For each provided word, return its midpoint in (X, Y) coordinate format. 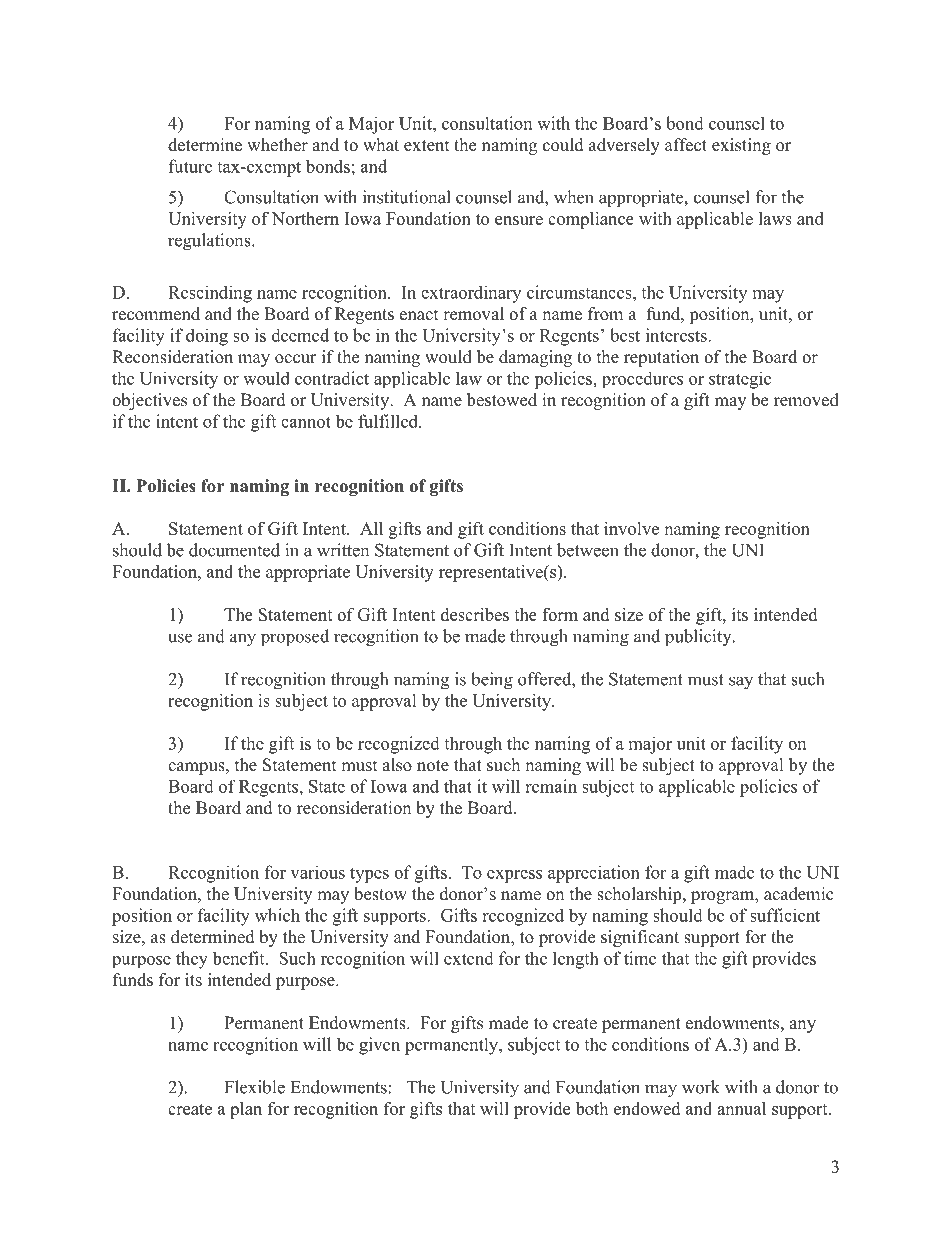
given (379, 1046)
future (190, 166)
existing (741, 146)
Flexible (255, 1087)
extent (426, 146)
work (701, 1087)
